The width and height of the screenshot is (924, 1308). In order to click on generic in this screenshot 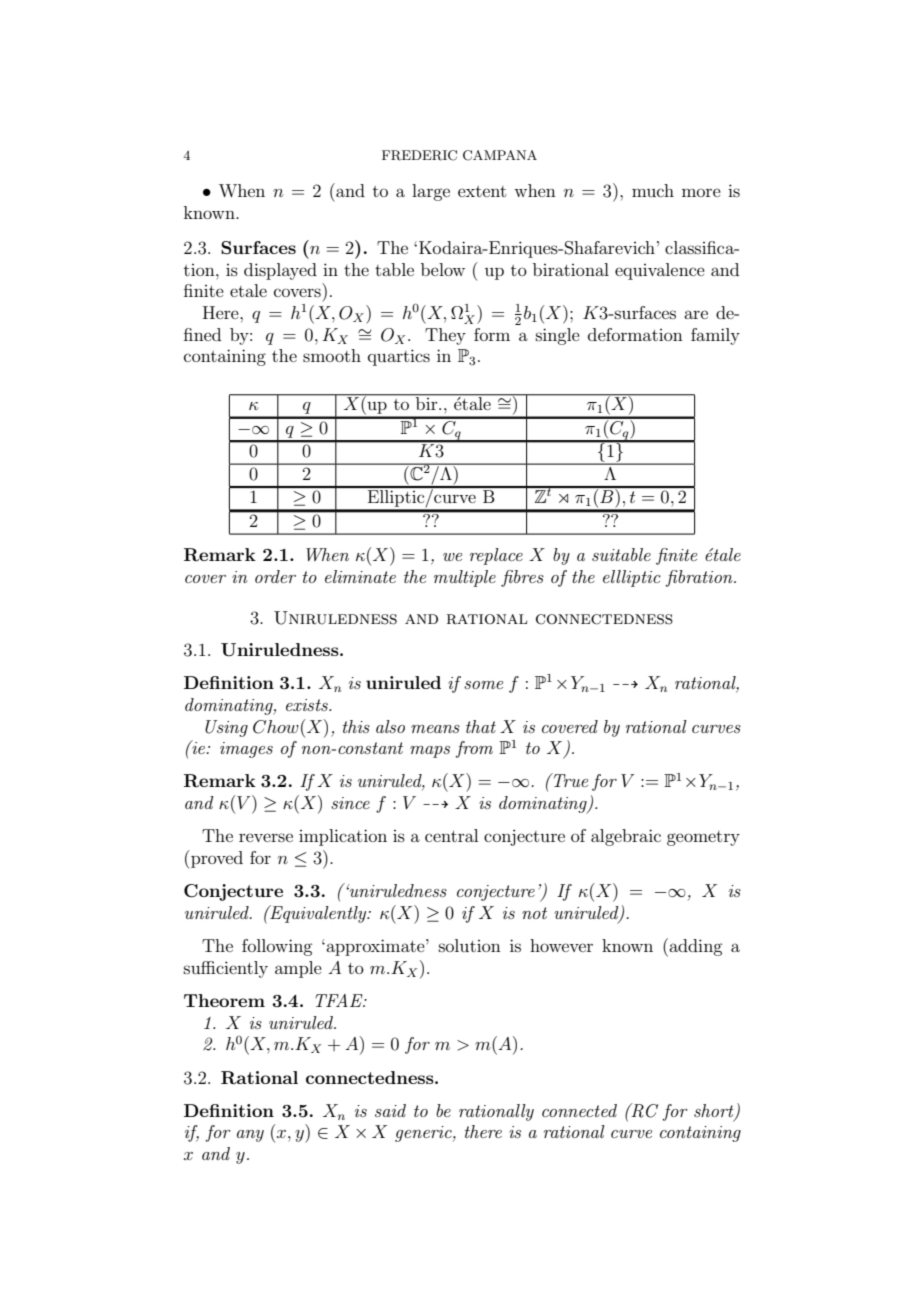, I will do `click(424, 1134)`.
